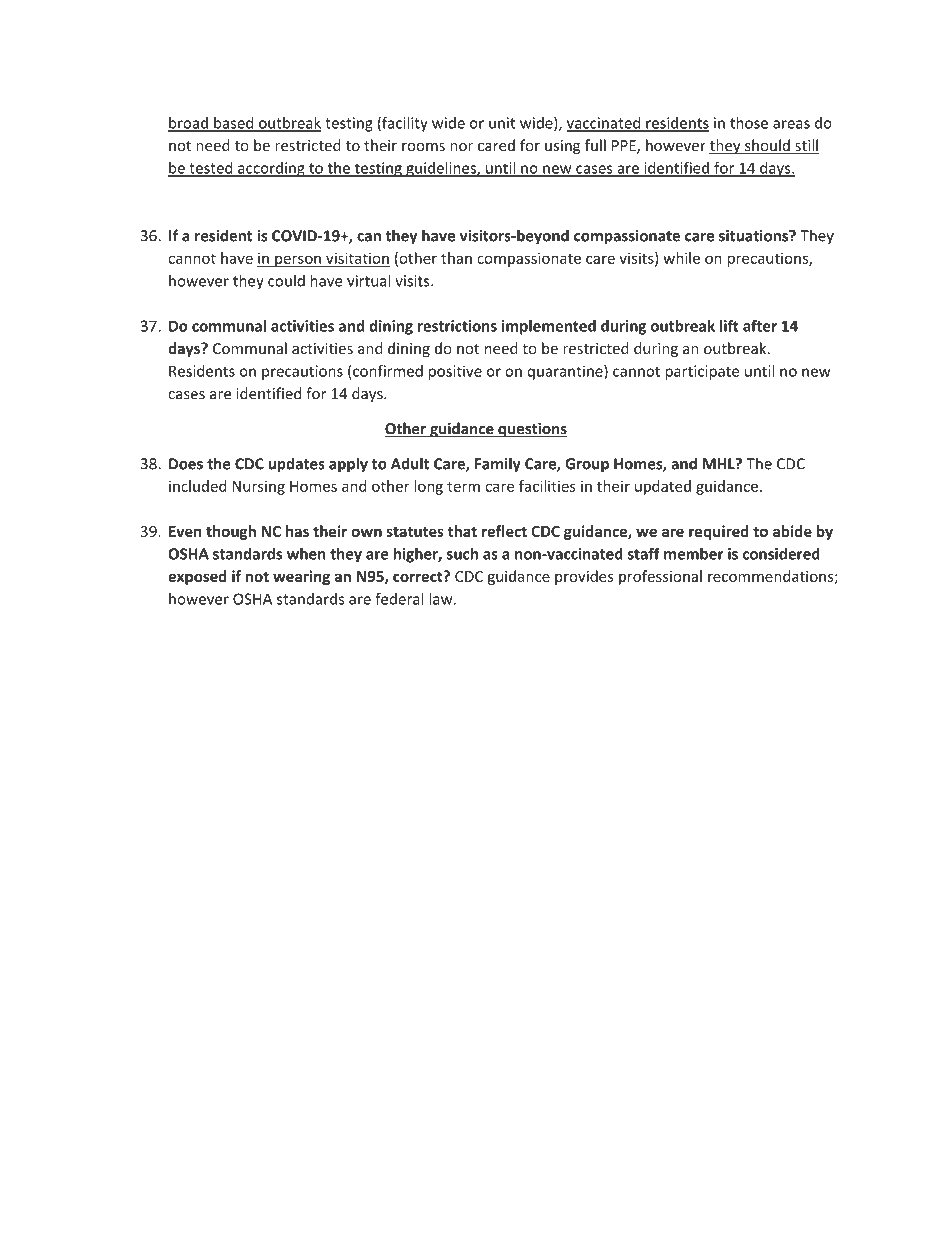  Describe the element at coordinates (502, 123) in the screenshot. I see `unit` at that location.
